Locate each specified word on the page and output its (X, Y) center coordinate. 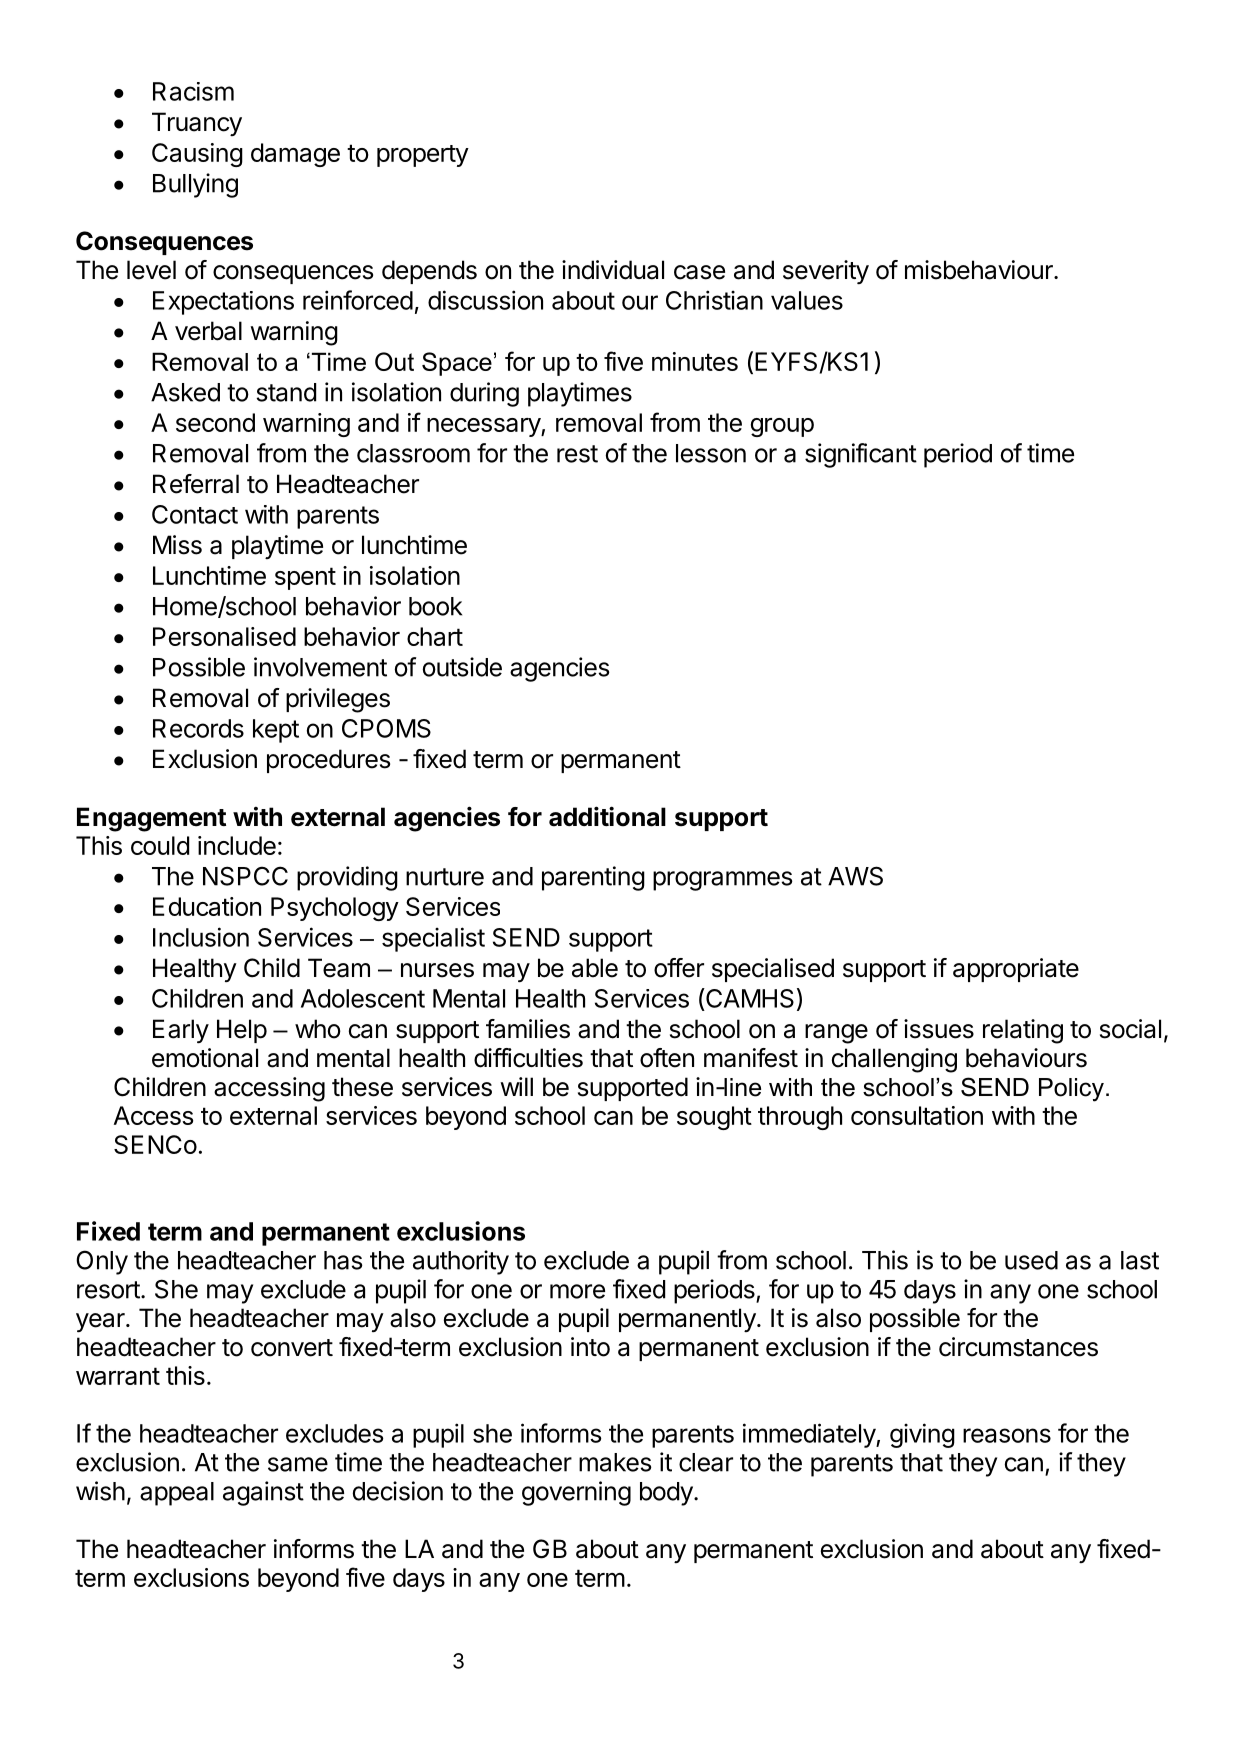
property (423, 156)
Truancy (197, 124)
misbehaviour (980, 270)
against (263, 1493)
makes (615, 1462)
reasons (1007, 1435)
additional (607, 816)
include (237, 845)
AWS (855, 876)
